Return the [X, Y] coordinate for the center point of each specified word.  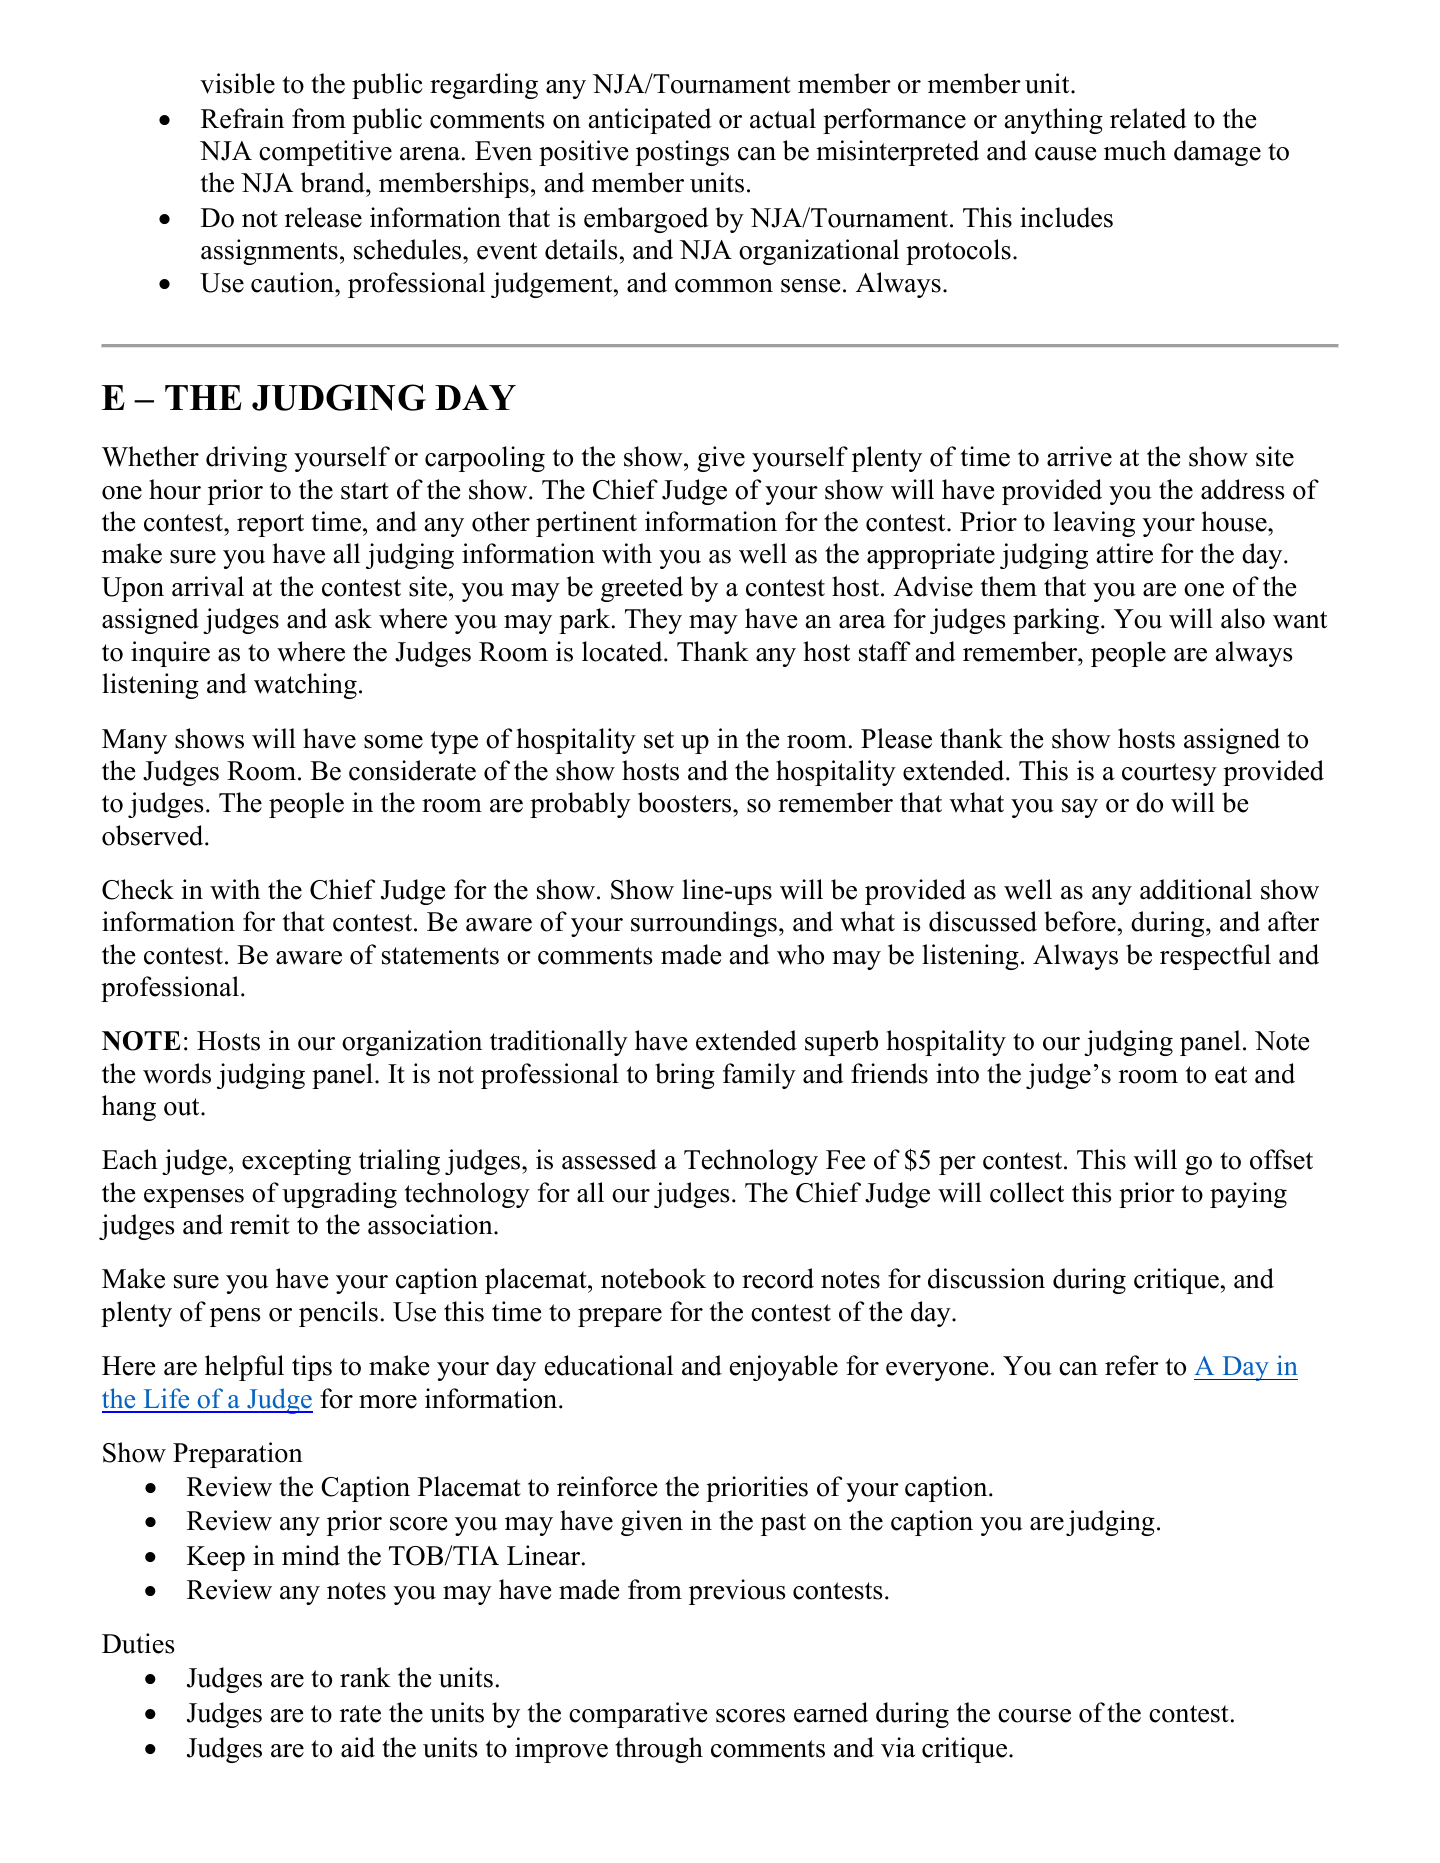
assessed [609, 1159]
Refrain [242, 118]
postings [682, 153]
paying [1248, 1195]
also [1243, 618]
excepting [296, 1162]
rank [365, 1677]
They [653, 621]
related [1148, 118]
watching [305, 686]
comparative [638, 1715]
